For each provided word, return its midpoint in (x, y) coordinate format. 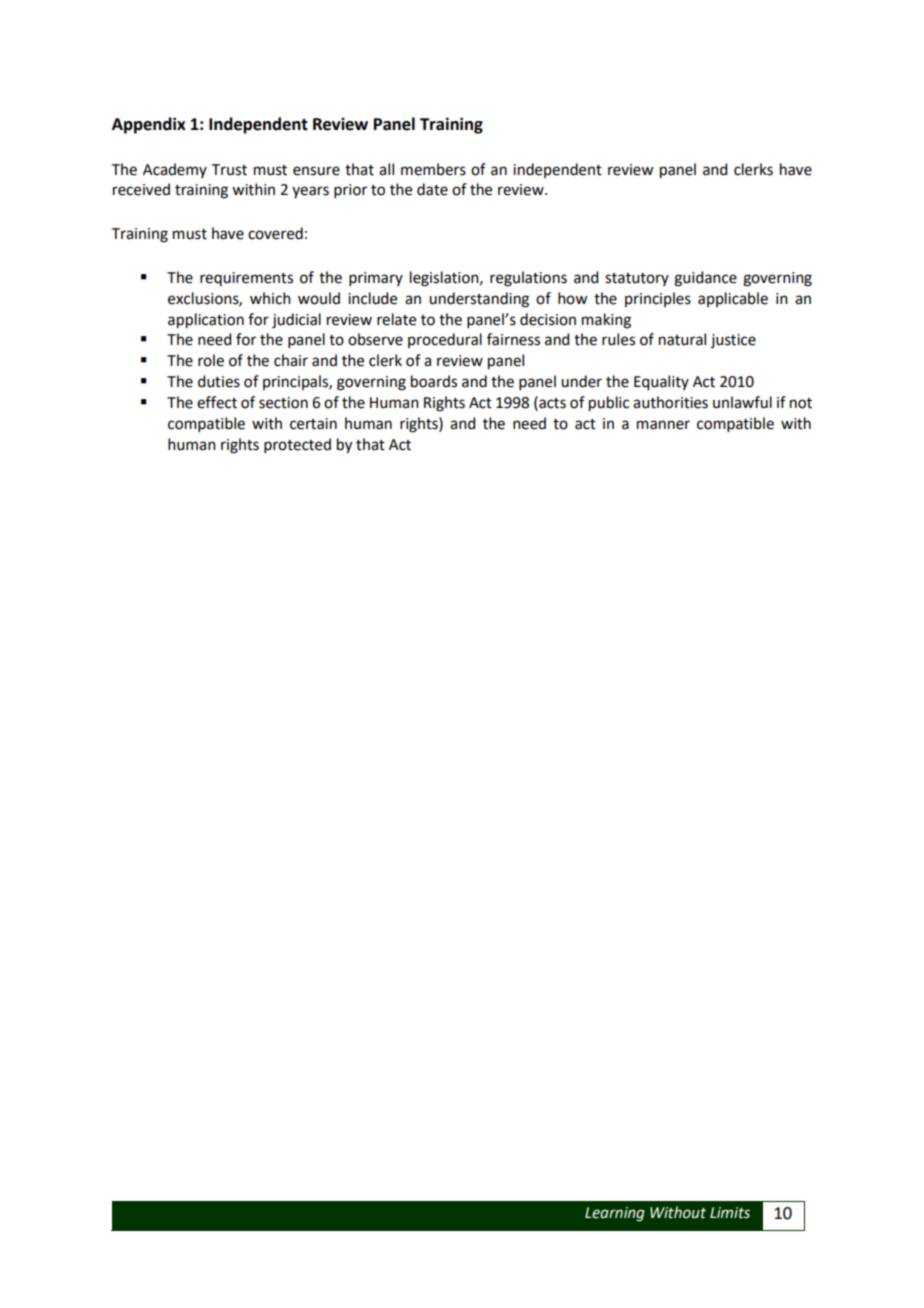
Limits (730, 1213)
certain (313, 424)
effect (217, 402)
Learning (615, 1214)
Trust (229, 170)
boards (434, 381)
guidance (705, 279)
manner (663, 425)
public (609, 404)
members (433, 169)
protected (297, 445)
